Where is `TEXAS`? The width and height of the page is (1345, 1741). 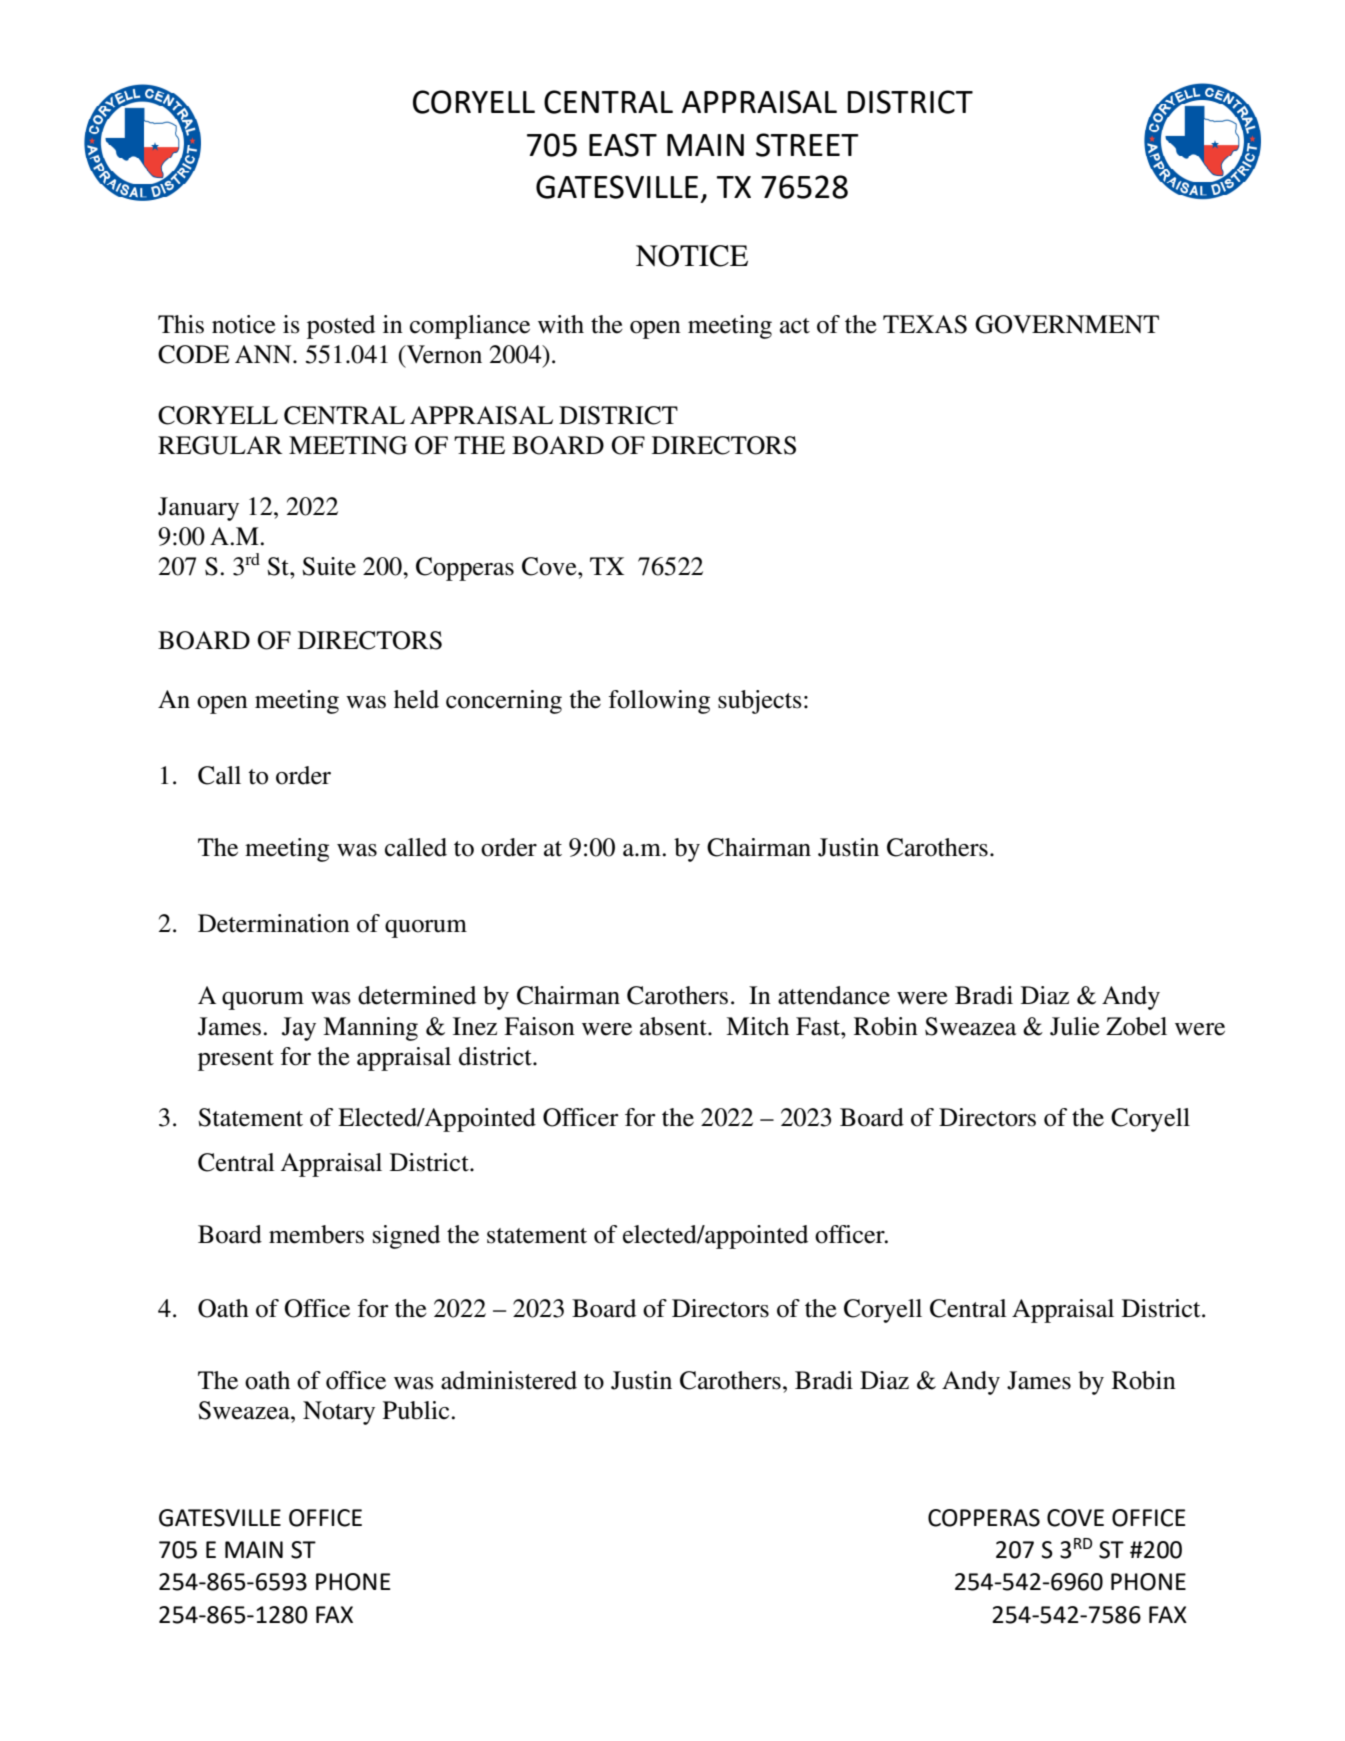 TEXAS is located at coordinates (925, 324).
